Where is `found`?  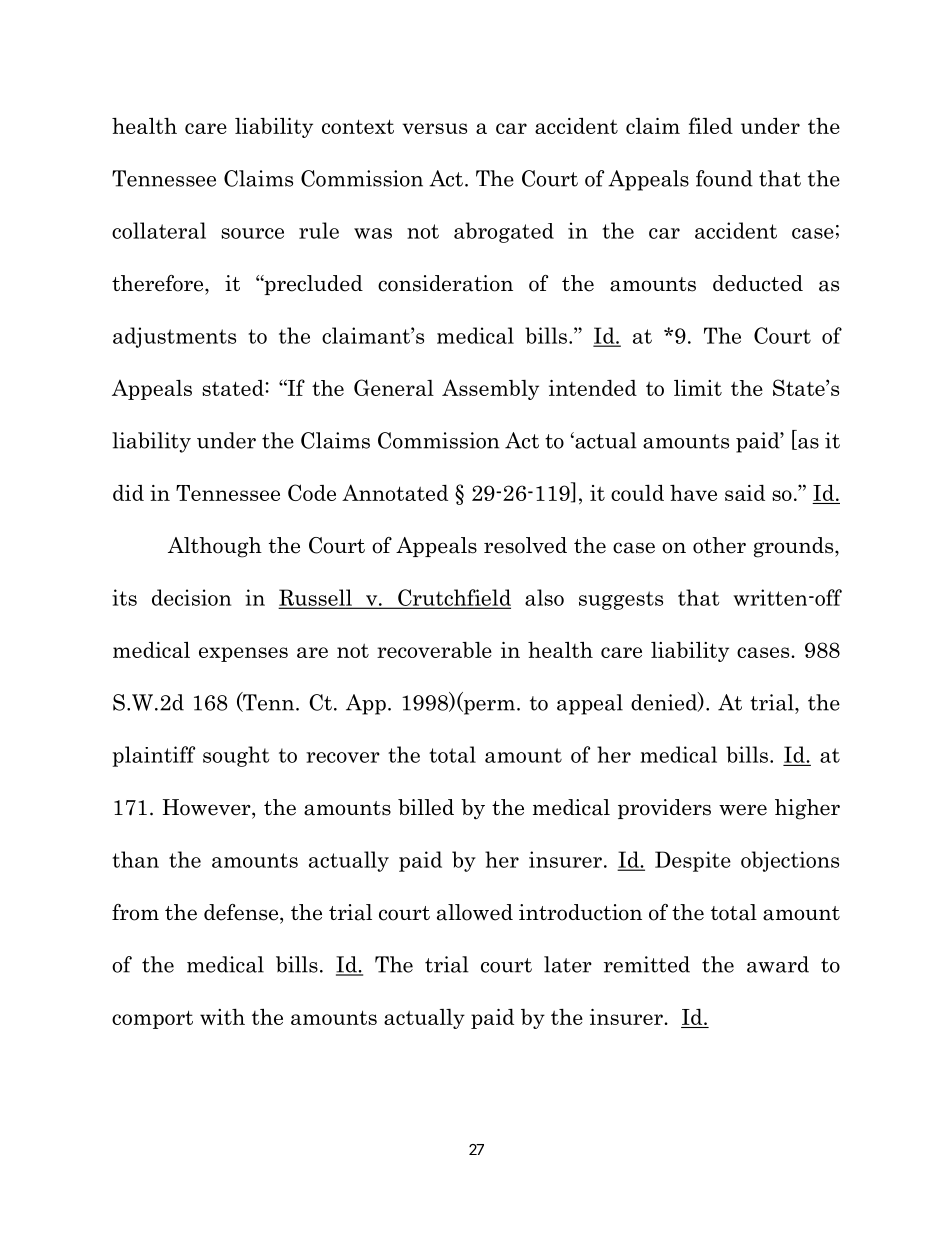
found is located at coordinates (724, 178).
